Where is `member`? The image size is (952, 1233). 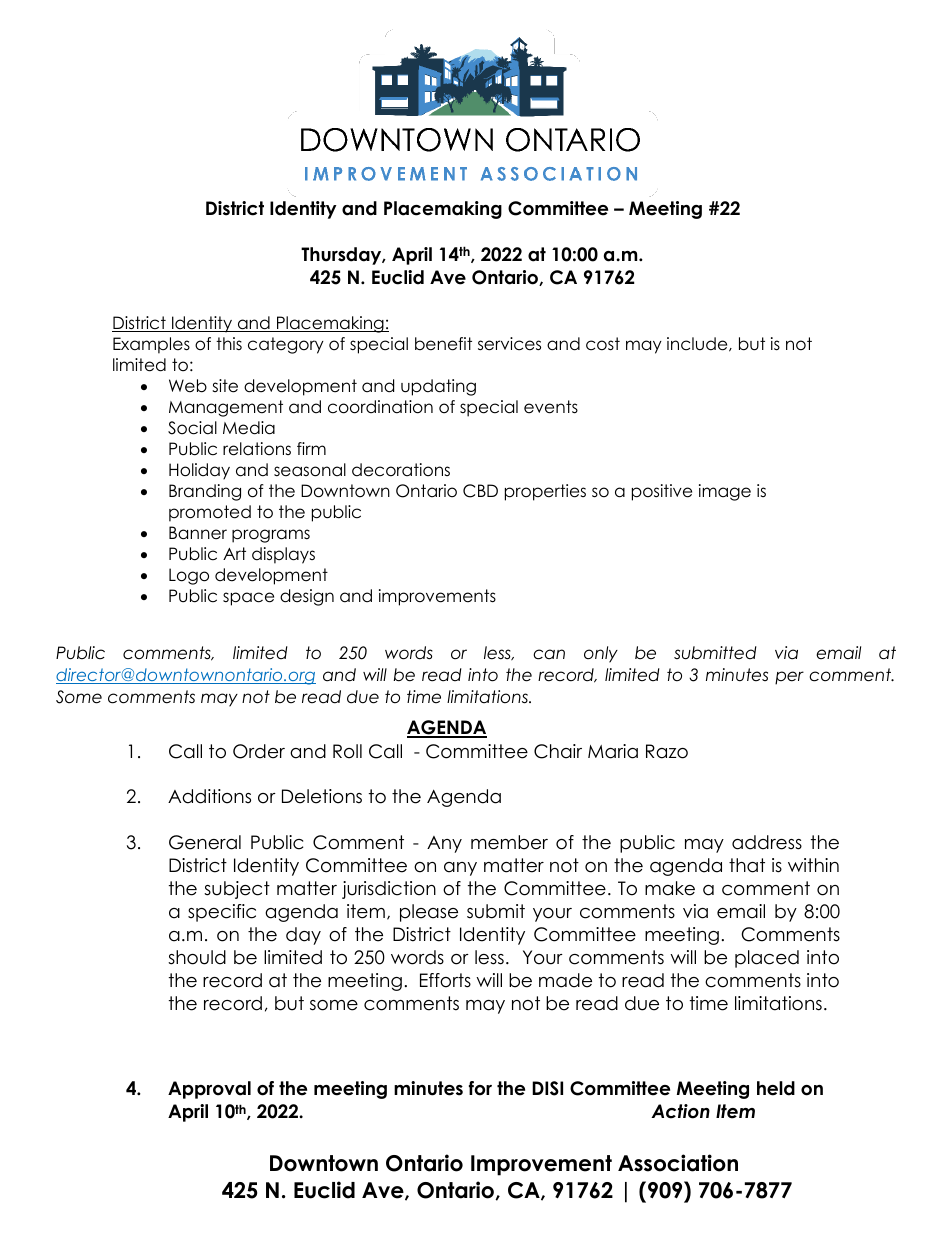
member is located at coordinates (509, 842).
